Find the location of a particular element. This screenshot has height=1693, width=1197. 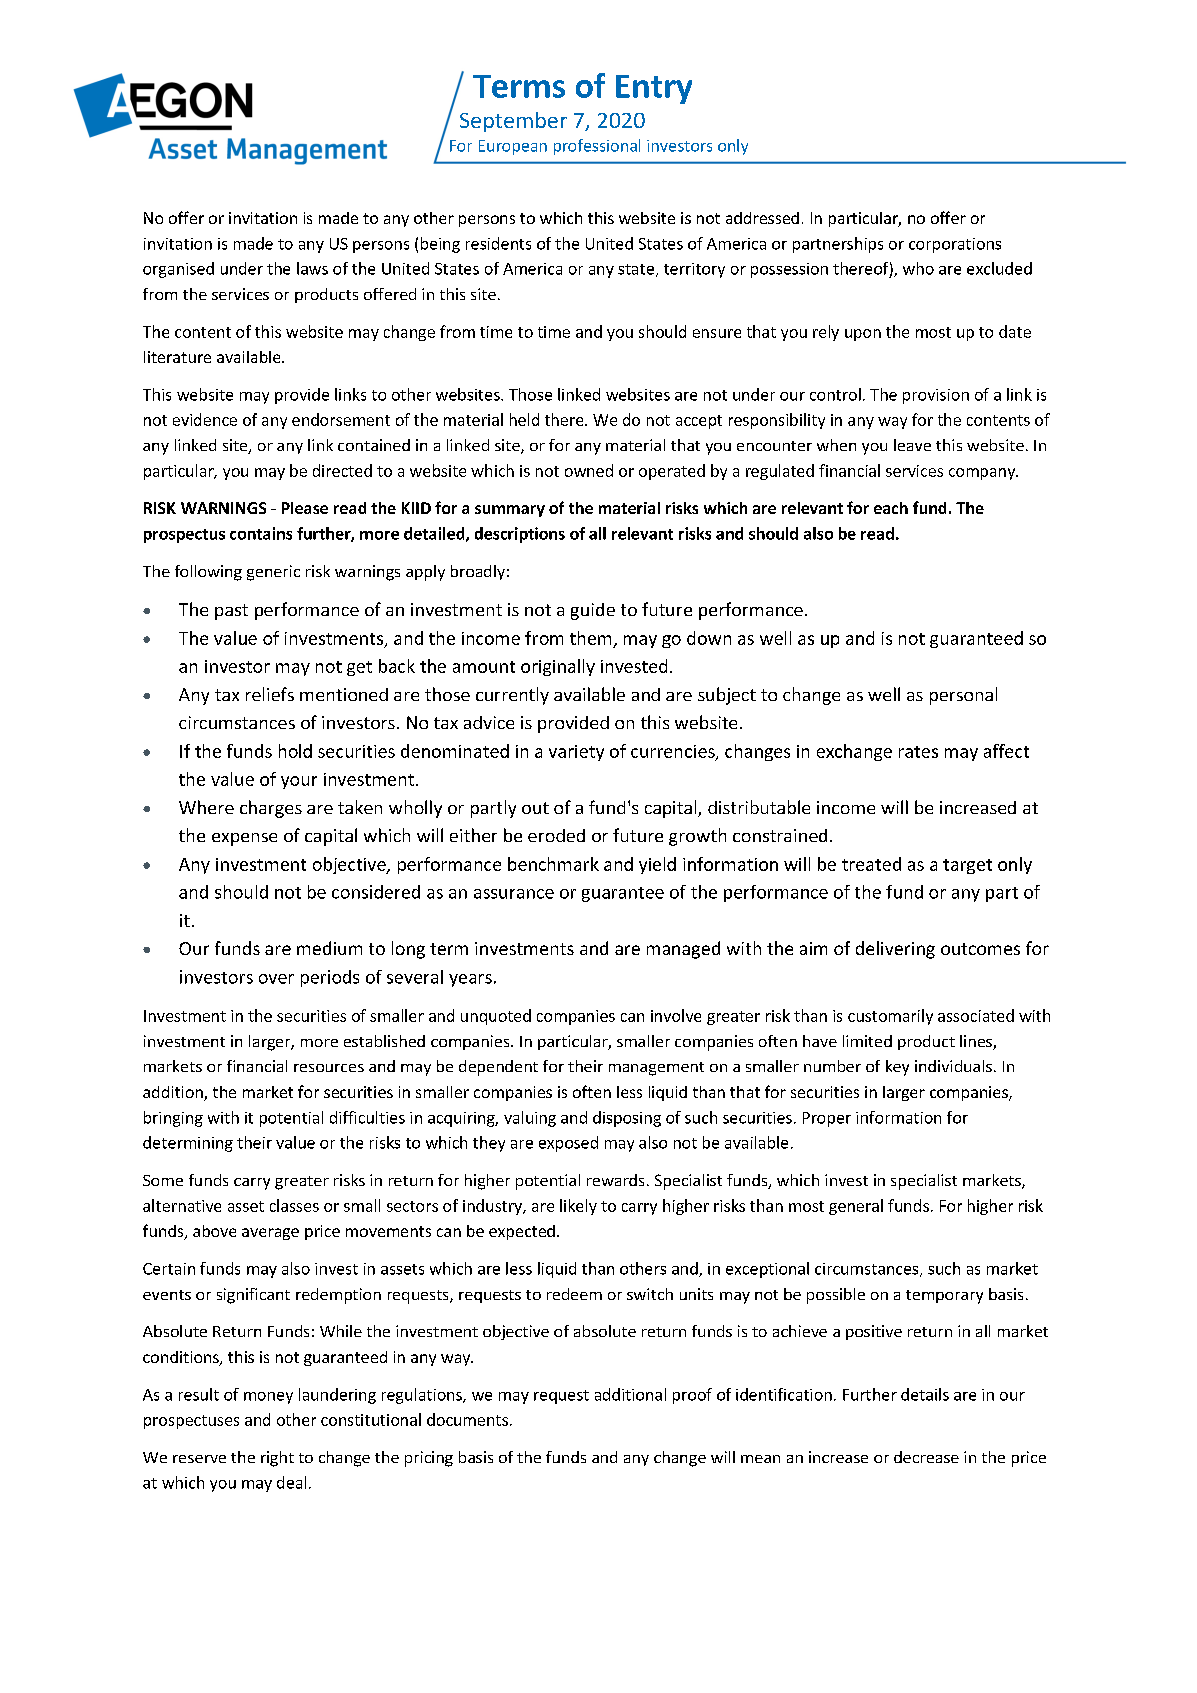

laws is located at coordinates (312, 268).
